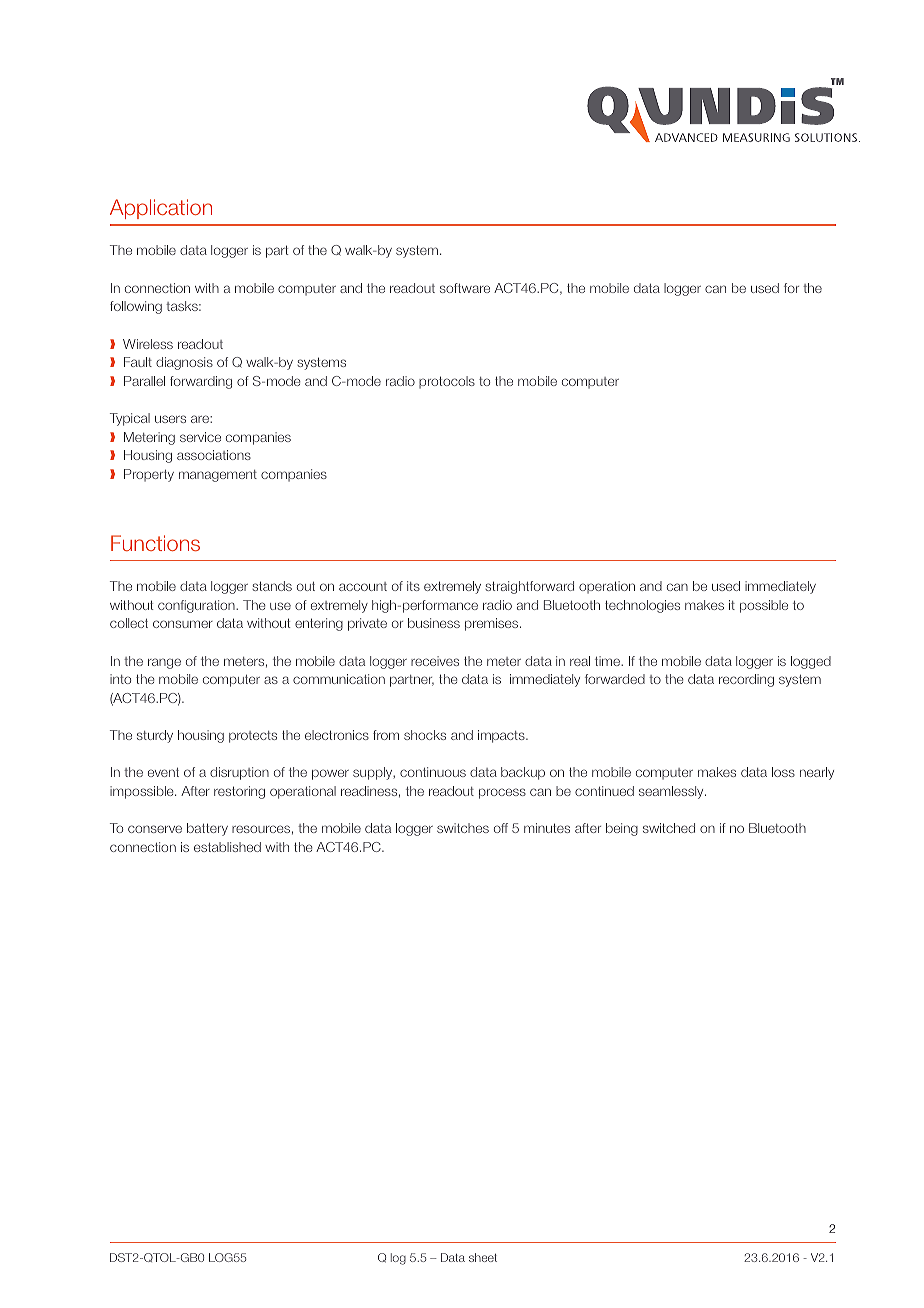 The width and height of the screenshot is (924, 1308). I want to click on management, so click(218, 476).
